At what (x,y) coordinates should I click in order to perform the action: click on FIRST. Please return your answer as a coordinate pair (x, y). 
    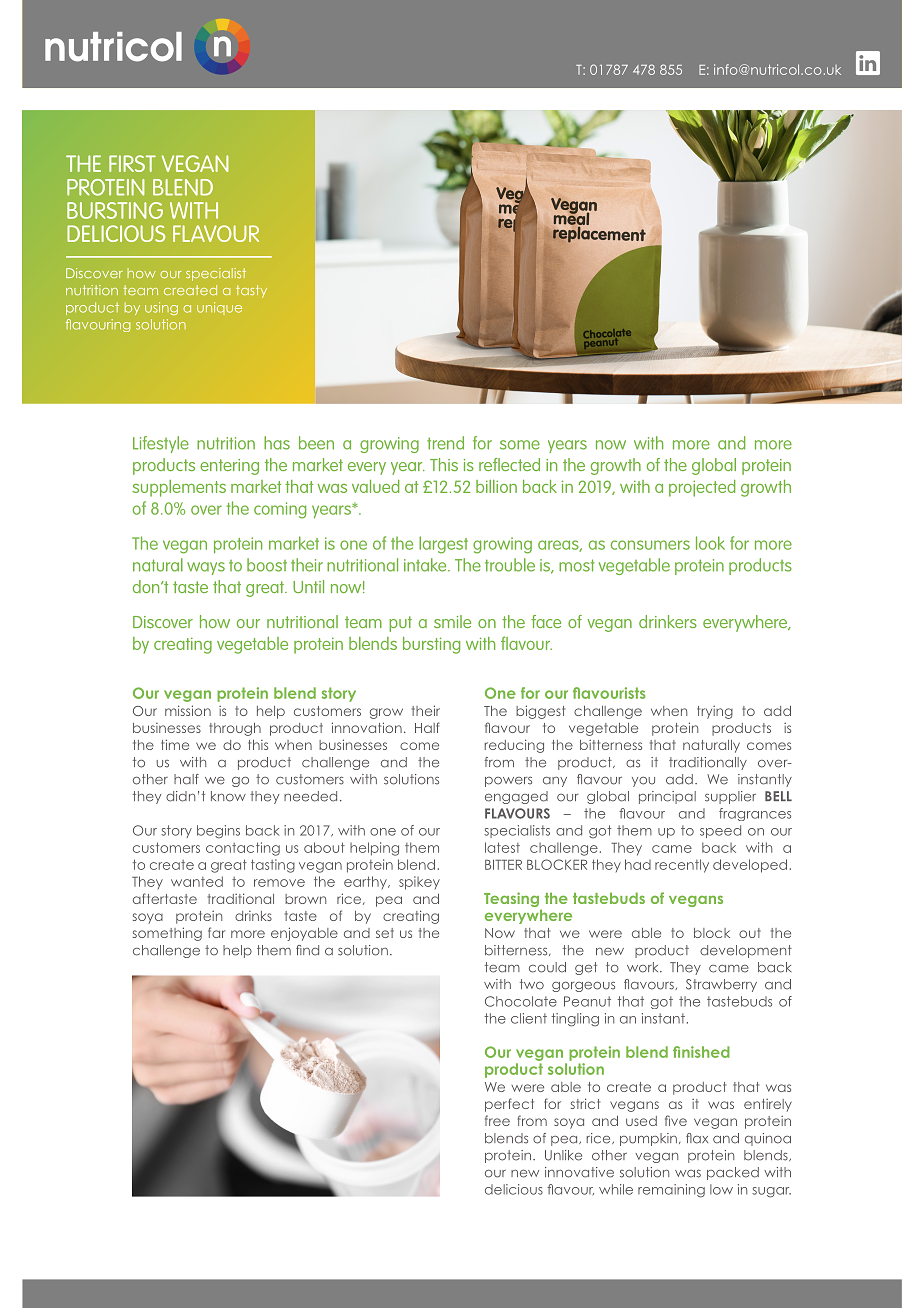
    Looking at the image, I should click on (132, 163).
